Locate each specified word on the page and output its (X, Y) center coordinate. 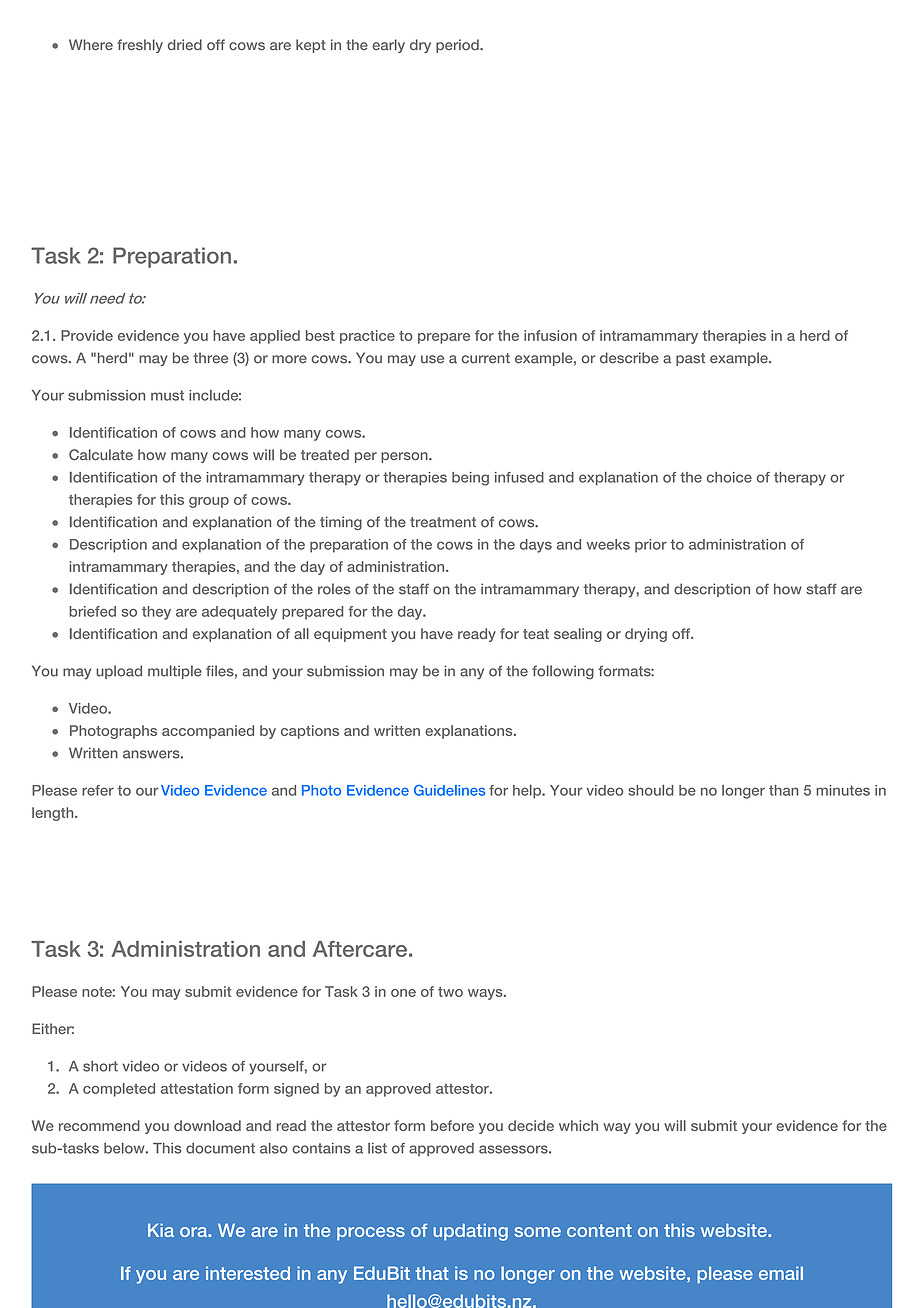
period (458, 46)
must (167, 395)
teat (536, 634)
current (486, 358)
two (450, 992)
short (100, 1066)
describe (629, 358)
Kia (161, 1230)
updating (470, 1232)
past (690, 359)
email (781, 1273)
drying (646, 635)
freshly (140, 46)
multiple (175, 672)
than (783, 790)
